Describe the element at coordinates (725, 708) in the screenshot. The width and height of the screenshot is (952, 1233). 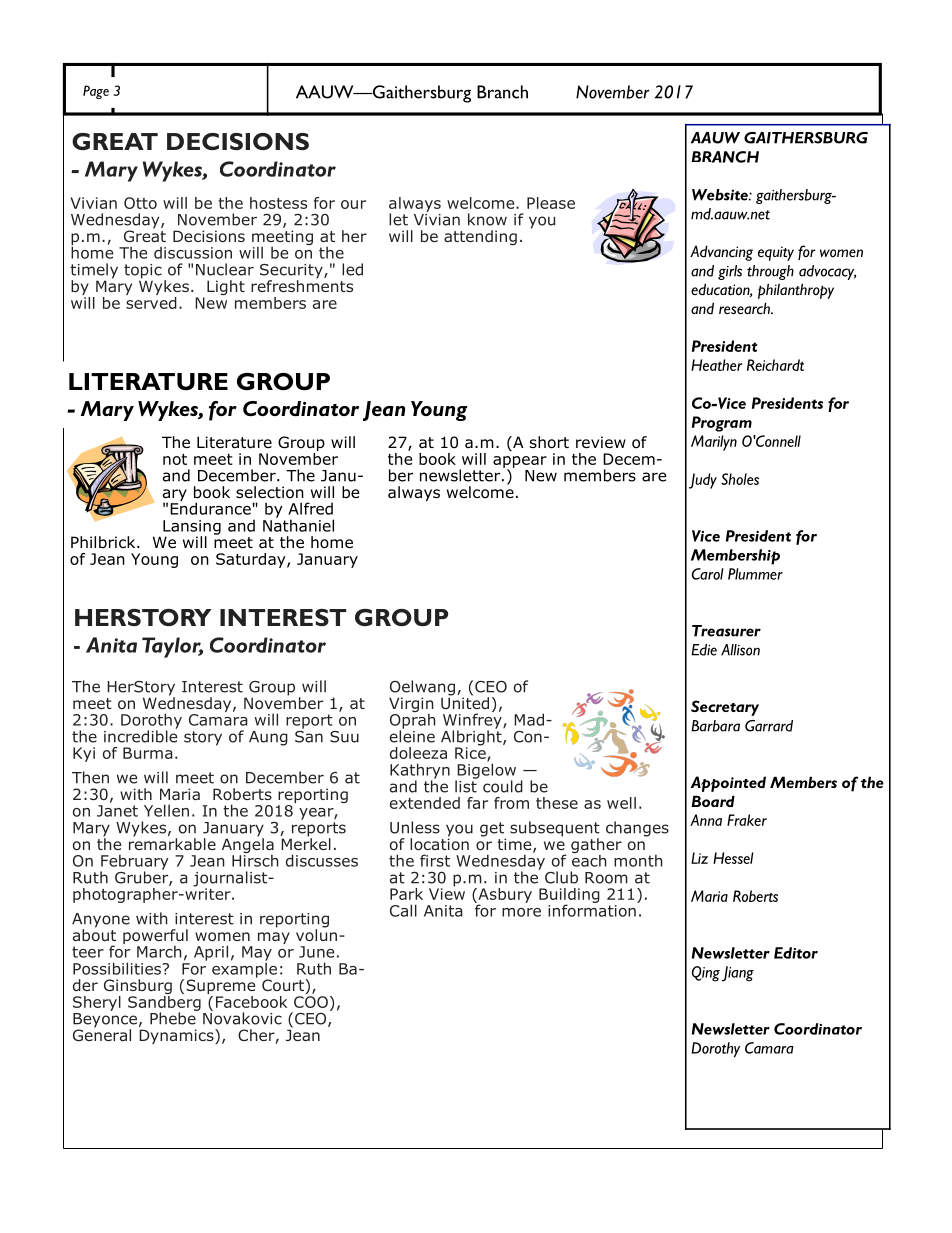
I see `Secretary` at that location.
